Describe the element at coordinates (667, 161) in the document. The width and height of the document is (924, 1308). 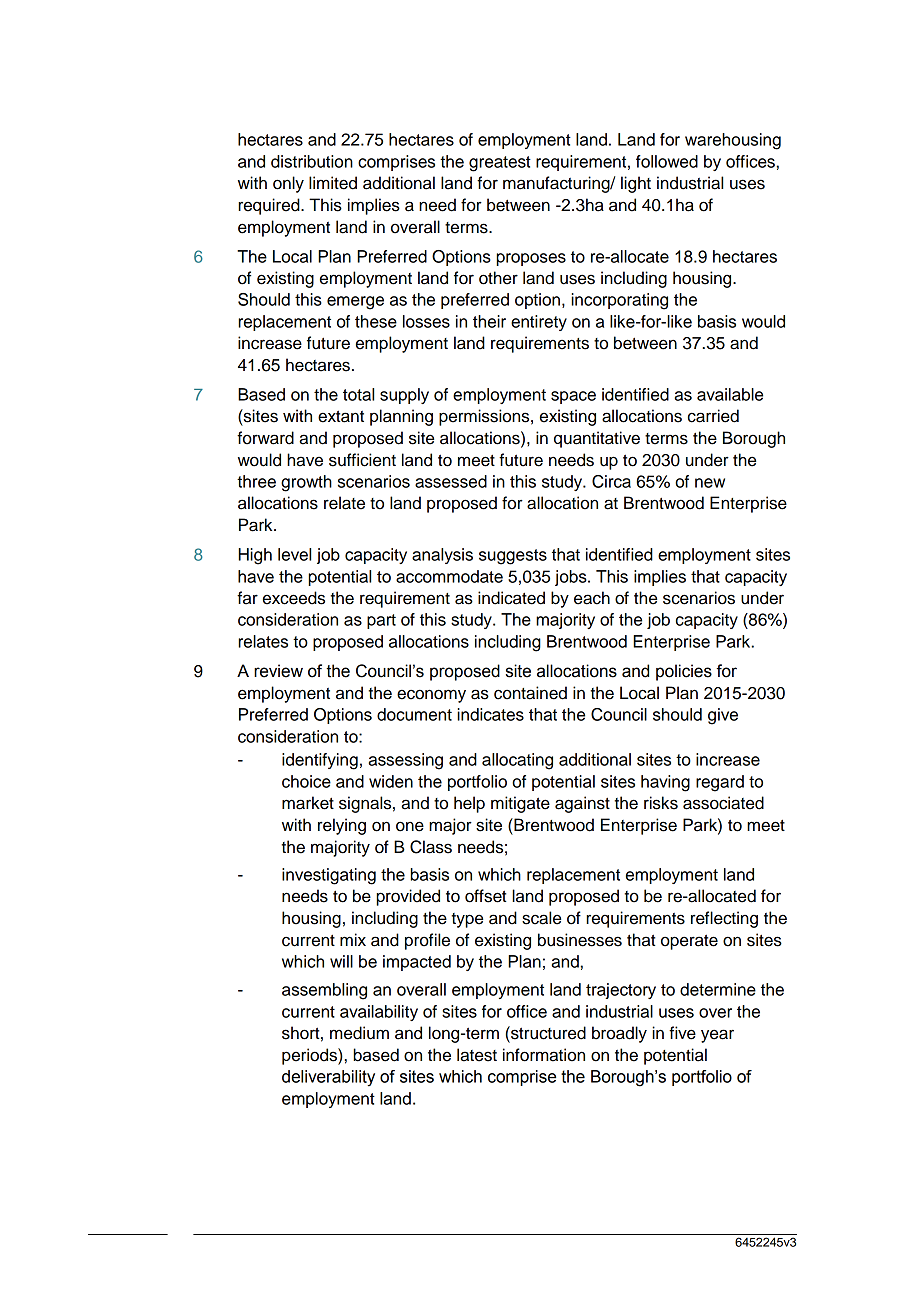
I see `followed` at that location.
